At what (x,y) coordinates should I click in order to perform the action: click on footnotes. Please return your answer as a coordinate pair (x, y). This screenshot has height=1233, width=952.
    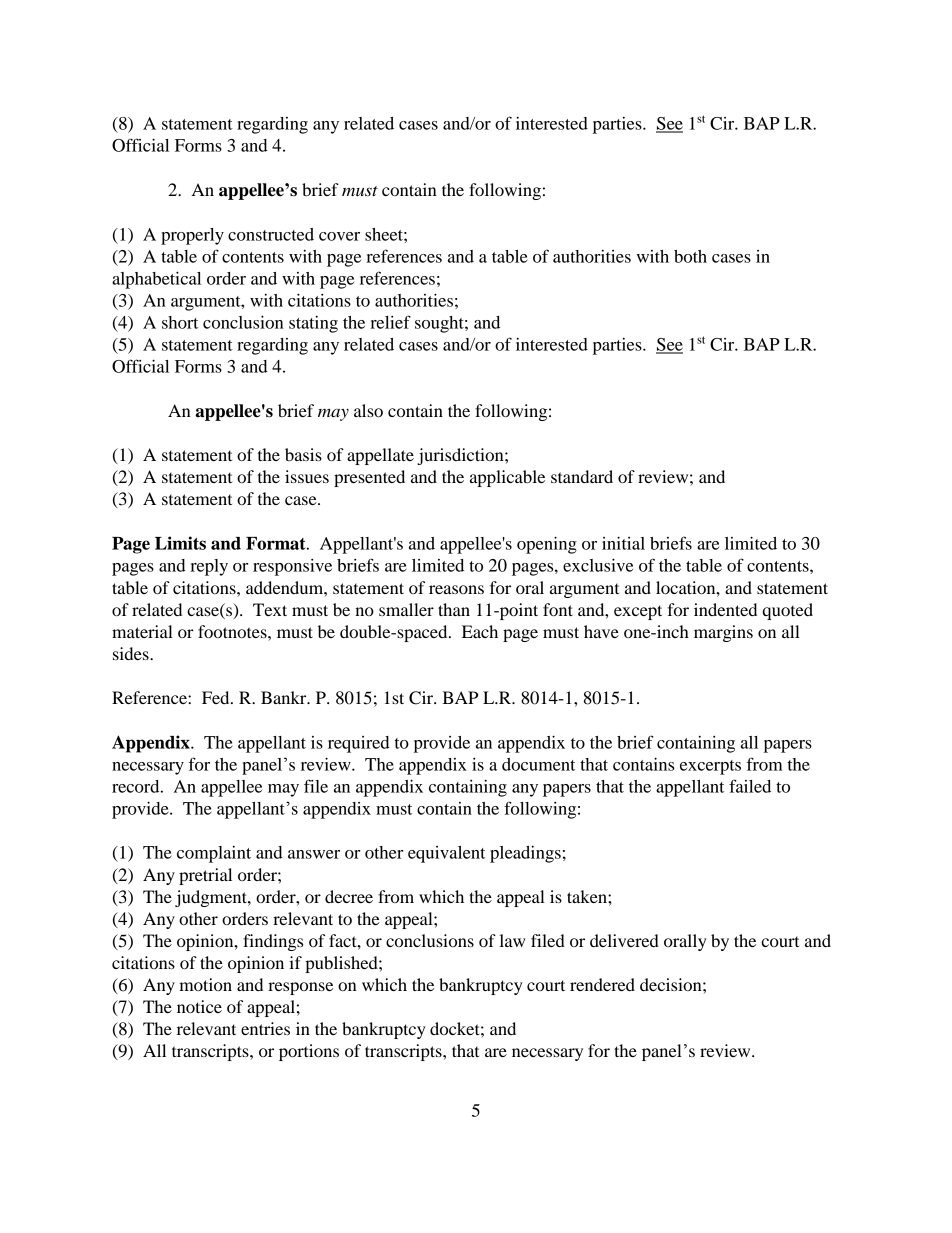
    Looking at the image, I should click on (233, 631).
